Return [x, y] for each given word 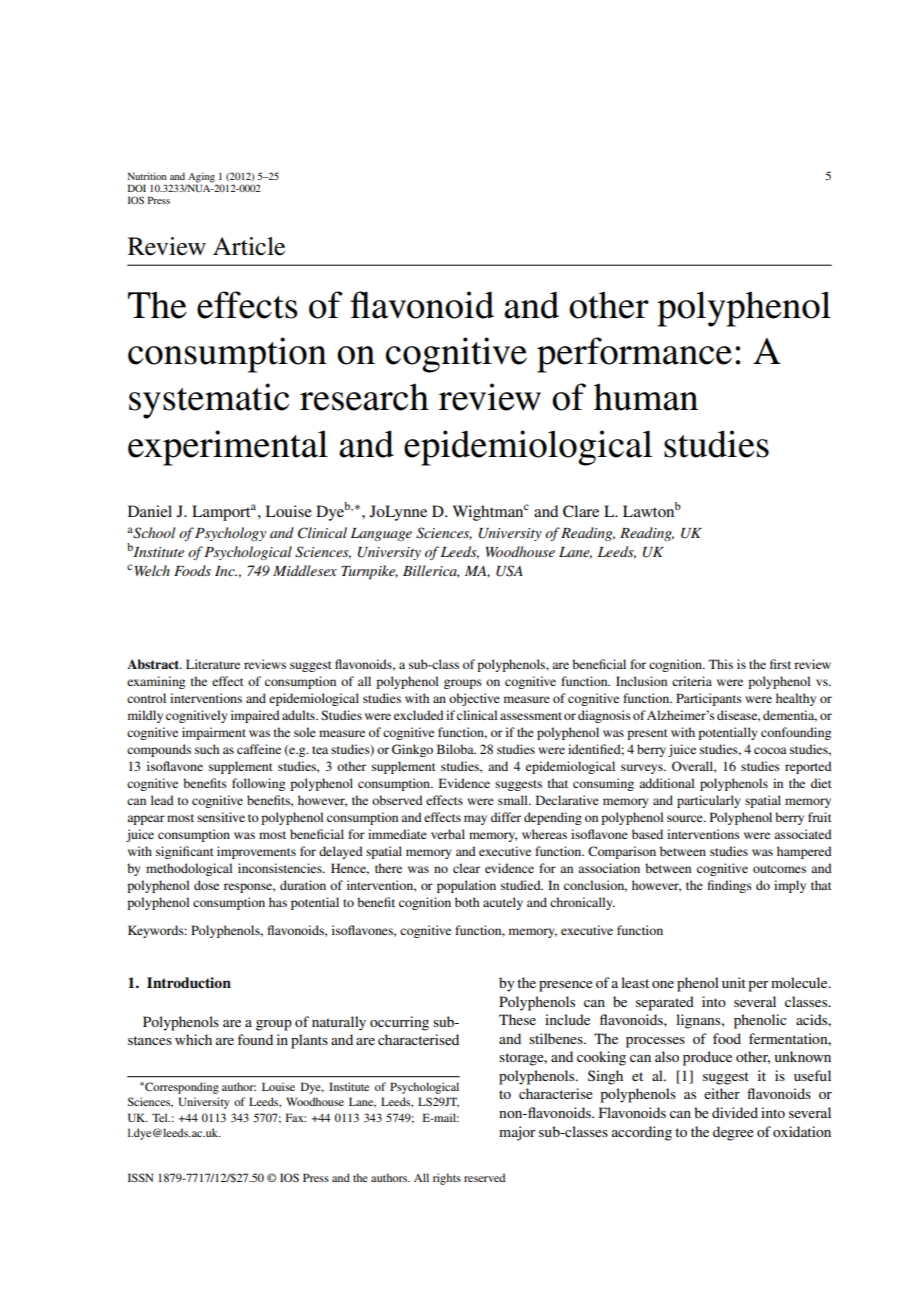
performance [634, 355]
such [207, 749]
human [646, 397]
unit [734, 982]
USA [509, 571]
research [364, 397]
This [721, 664]
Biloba [456, 749]
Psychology [230, 534]
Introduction [189, 983]
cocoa [770, 750]
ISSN [140, 1177]
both [467, 902]
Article [249, 246]
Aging [201, 177]
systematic [209, 401]
